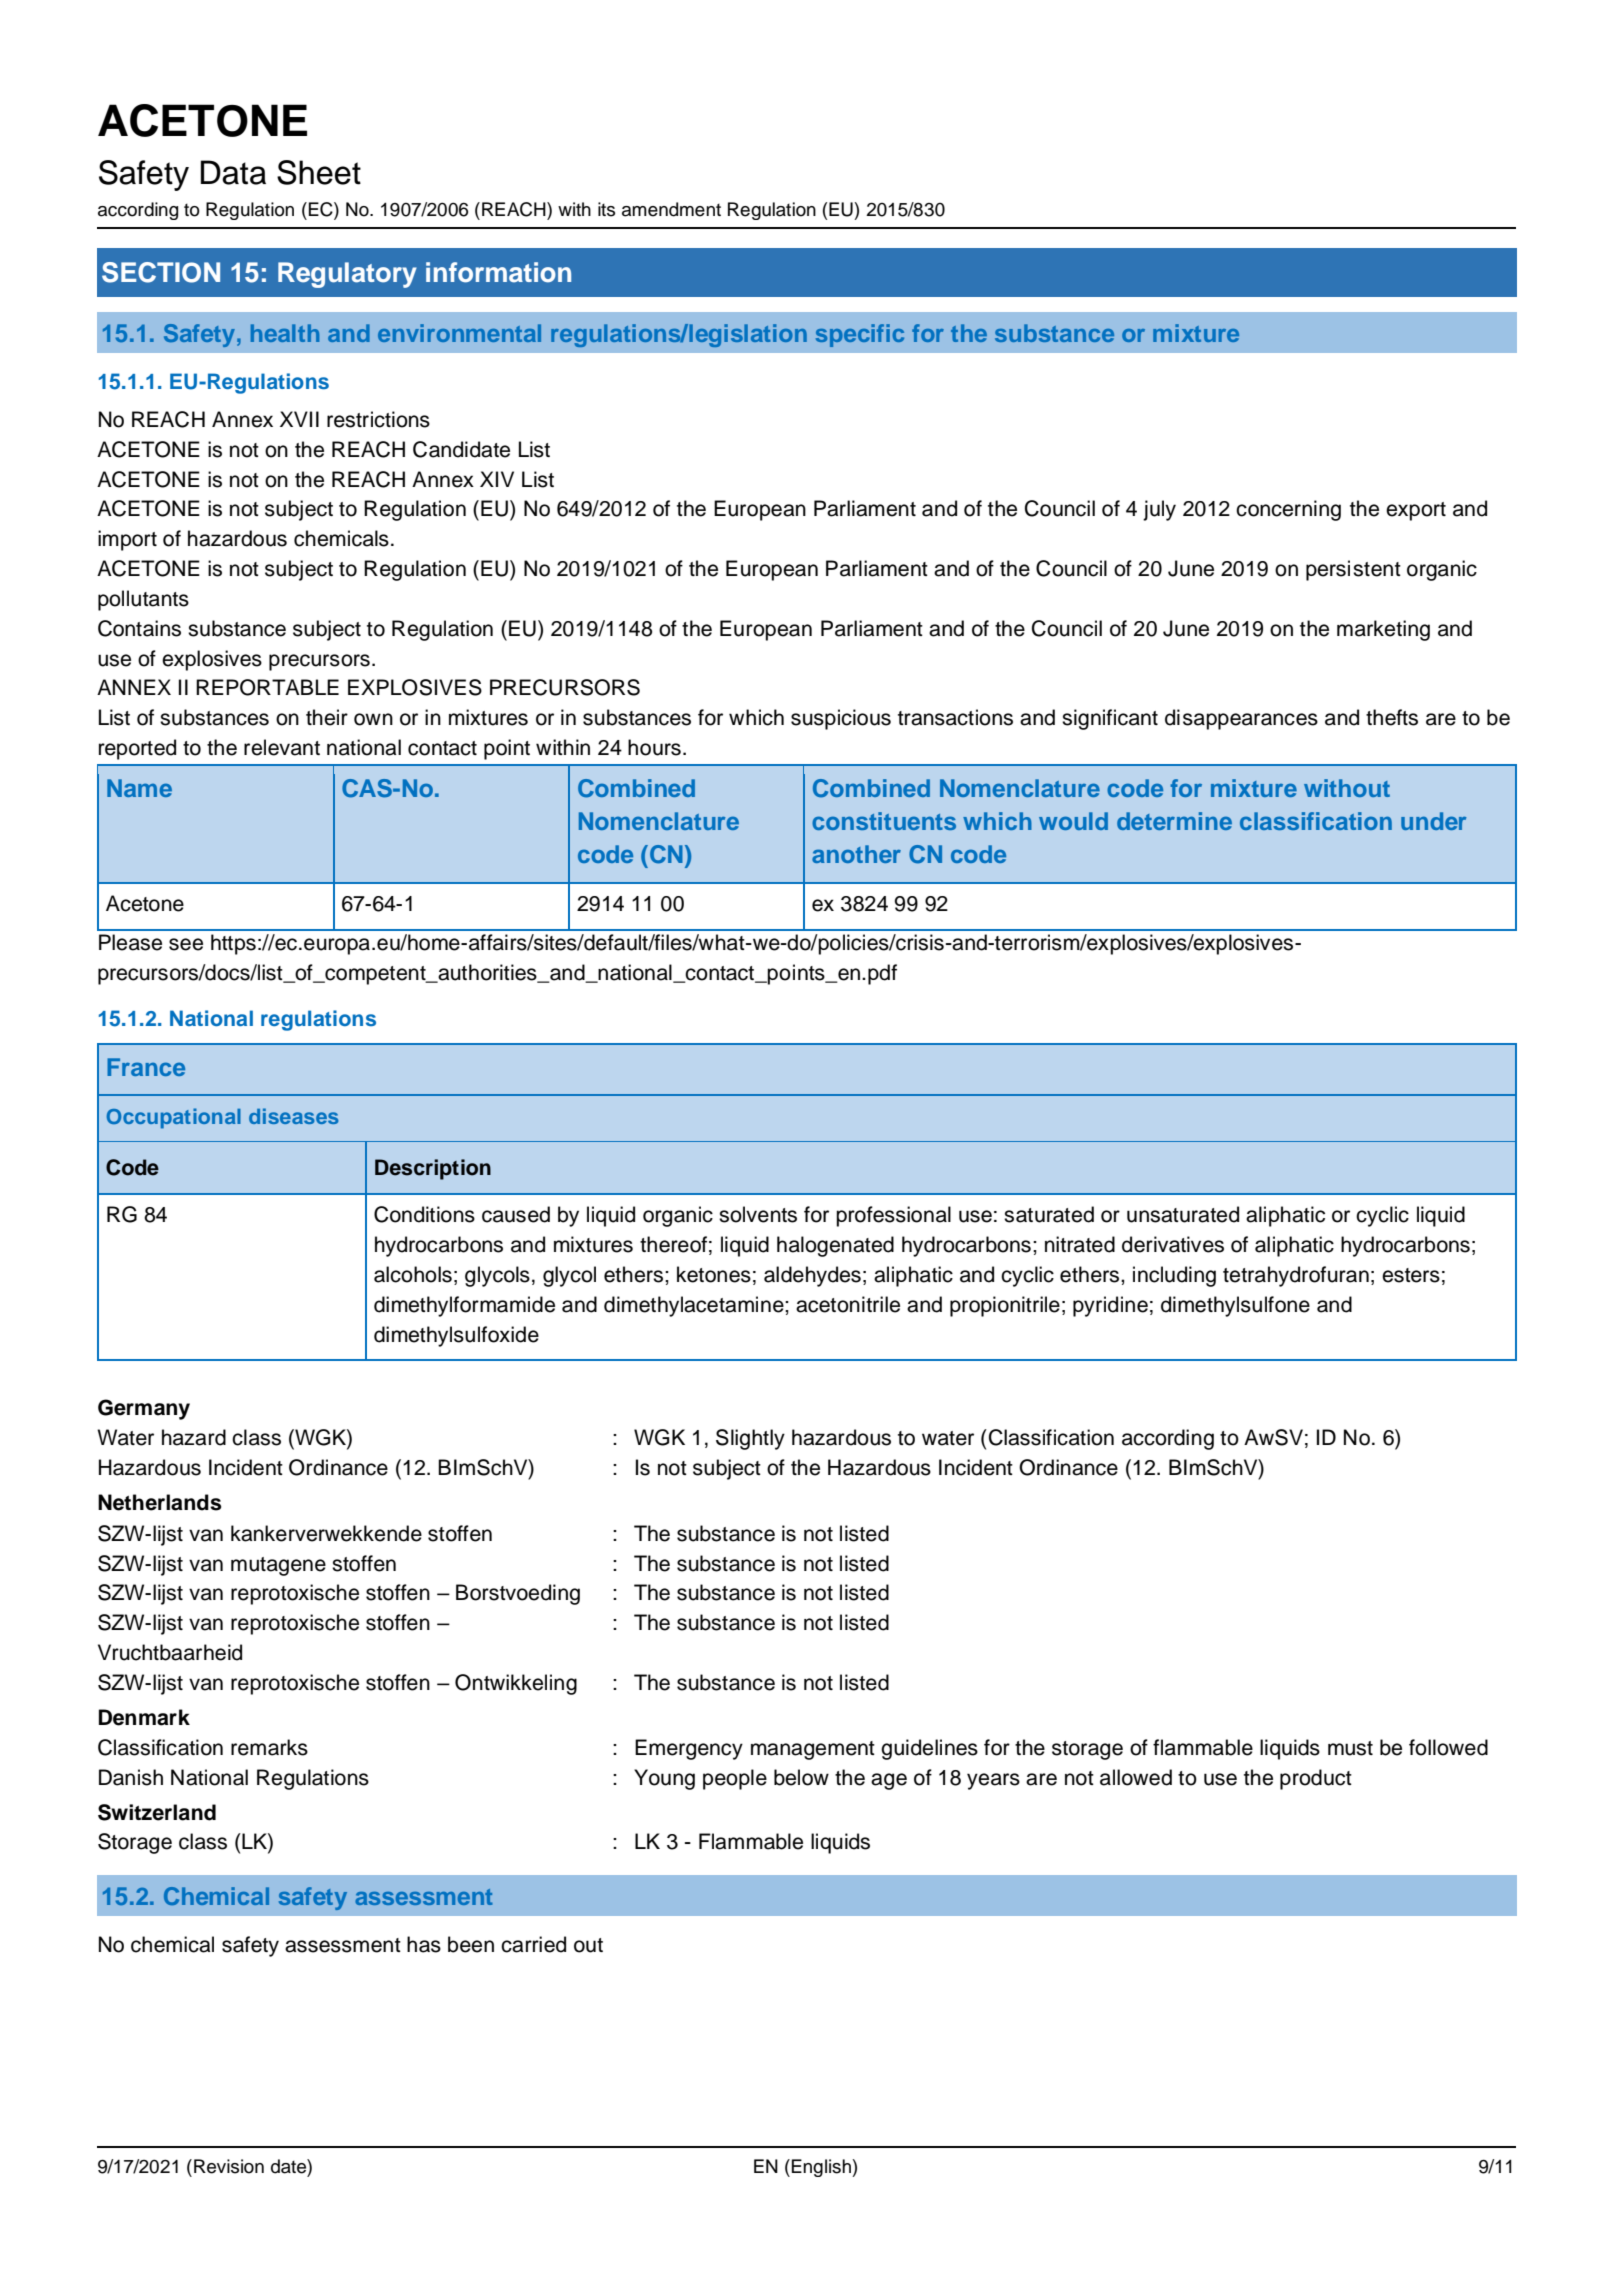 This screenshot has height=2275, width=1609. What do you see at coordinates (267, 687) in the screenshot?
I see `REPORTABLE` at bounding box center [267, 687].
